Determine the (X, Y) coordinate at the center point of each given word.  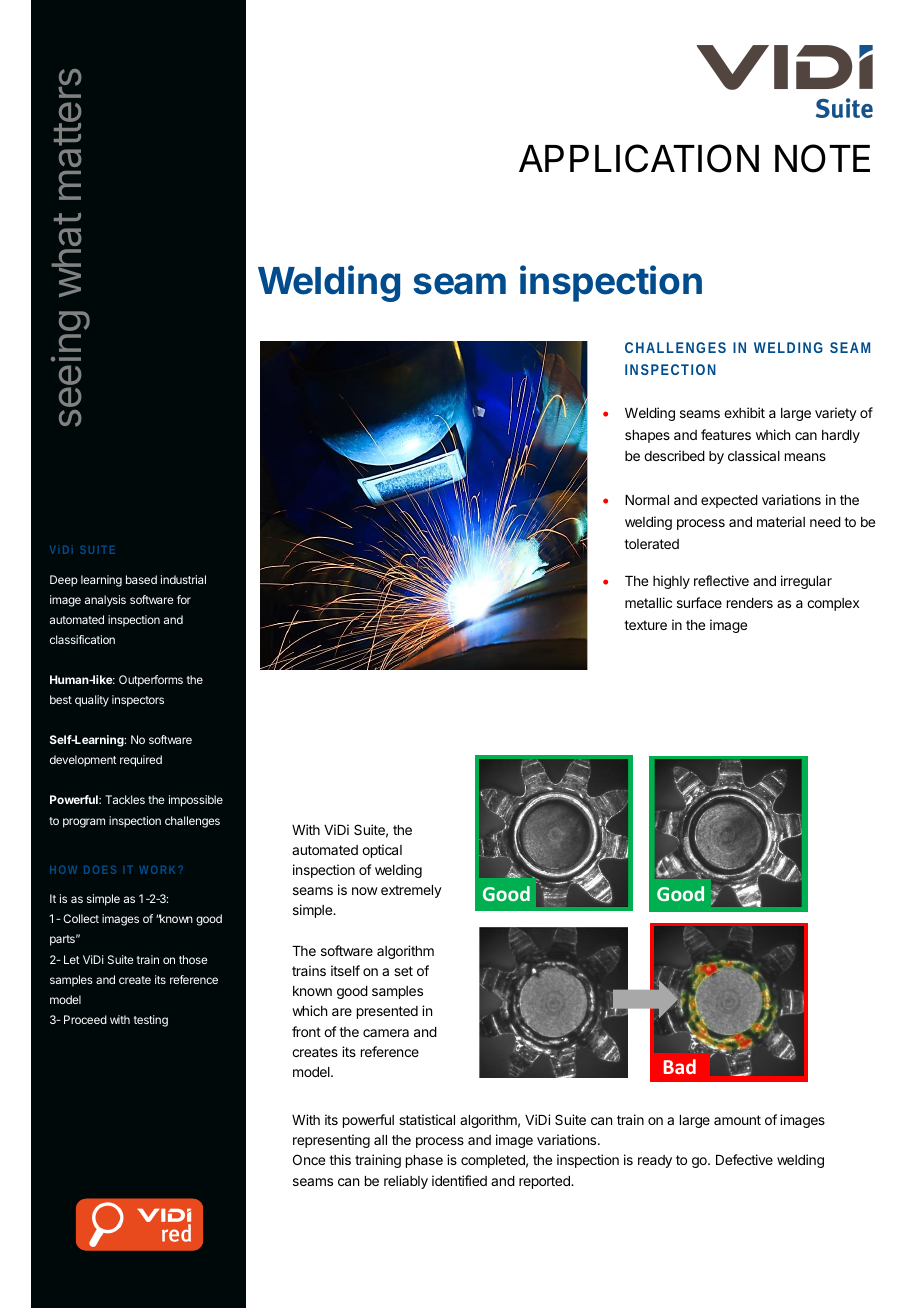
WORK (157, 870)
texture (645, 625)
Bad (680, 1066)
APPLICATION (639, 158)
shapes (647, 436)
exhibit (744, 412)
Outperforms (151, 681)
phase (424, 1161)
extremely (411, 891)
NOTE (822, 158)
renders (750, 603)
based (141, 579)
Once (309, 1159)
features (726, 434)
